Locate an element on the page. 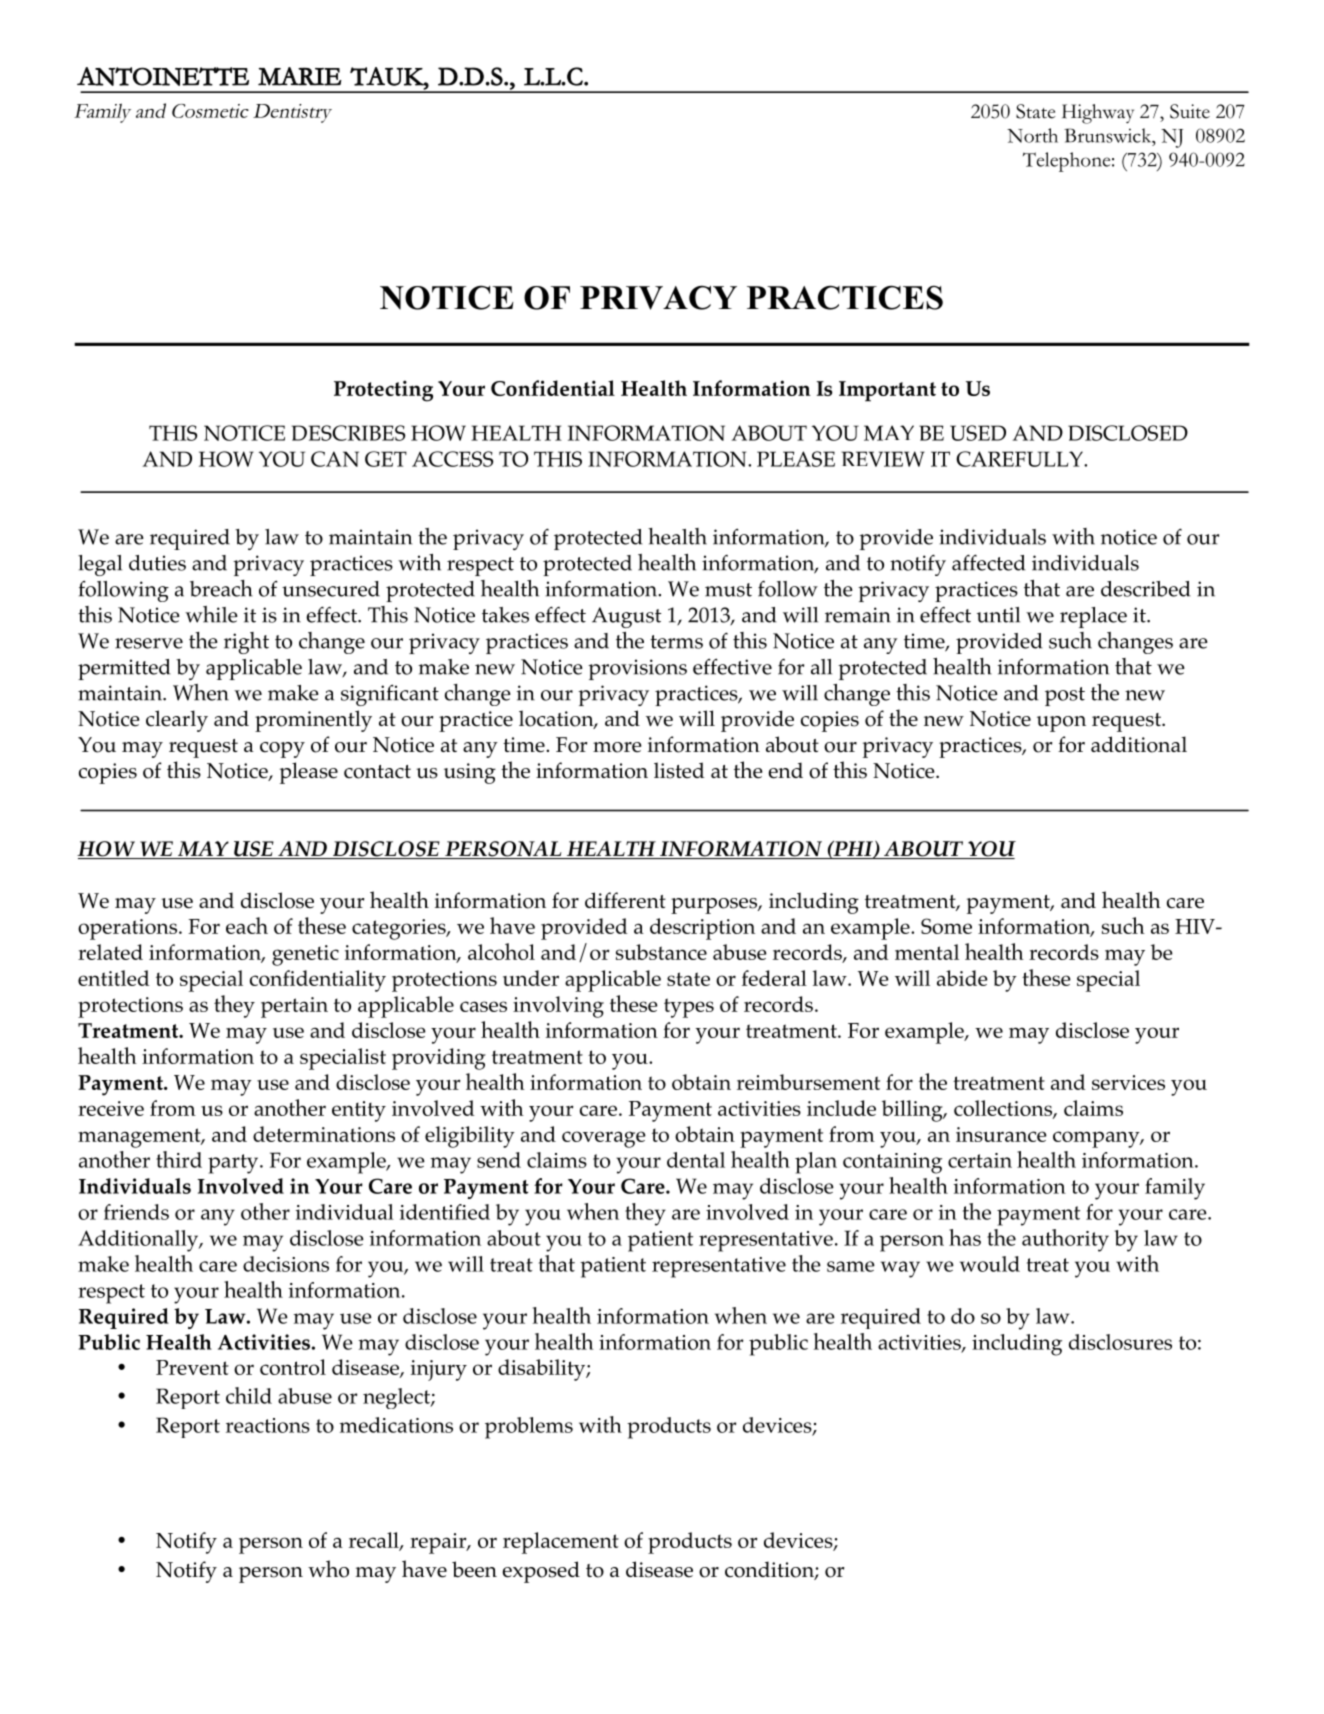 The width and height of the page is (1324, 1714). ANTOINETTE is located at coordinates (163, 76).
